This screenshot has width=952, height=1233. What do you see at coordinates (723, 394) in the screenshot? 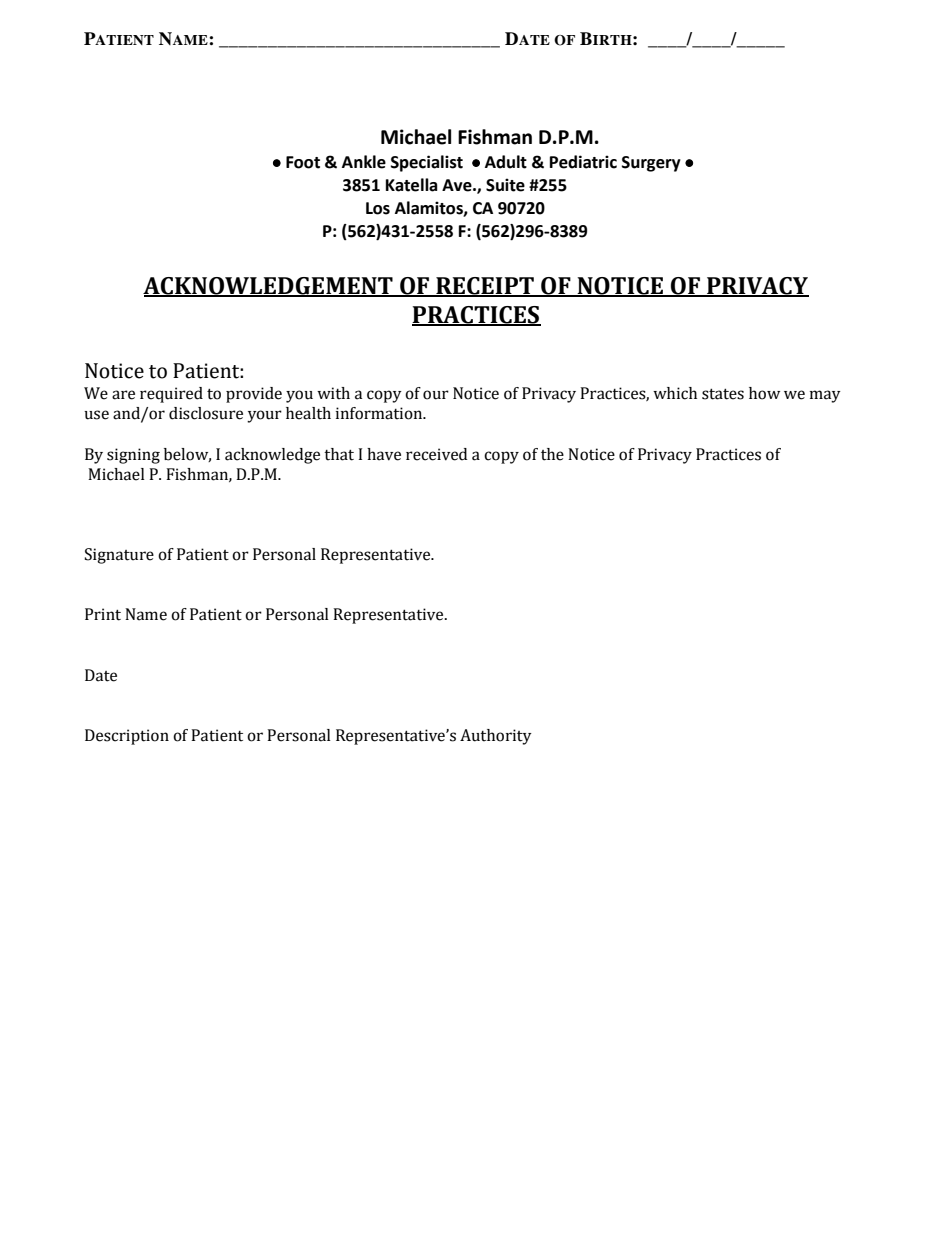
I see `states` at bounding box center [723, 394].
